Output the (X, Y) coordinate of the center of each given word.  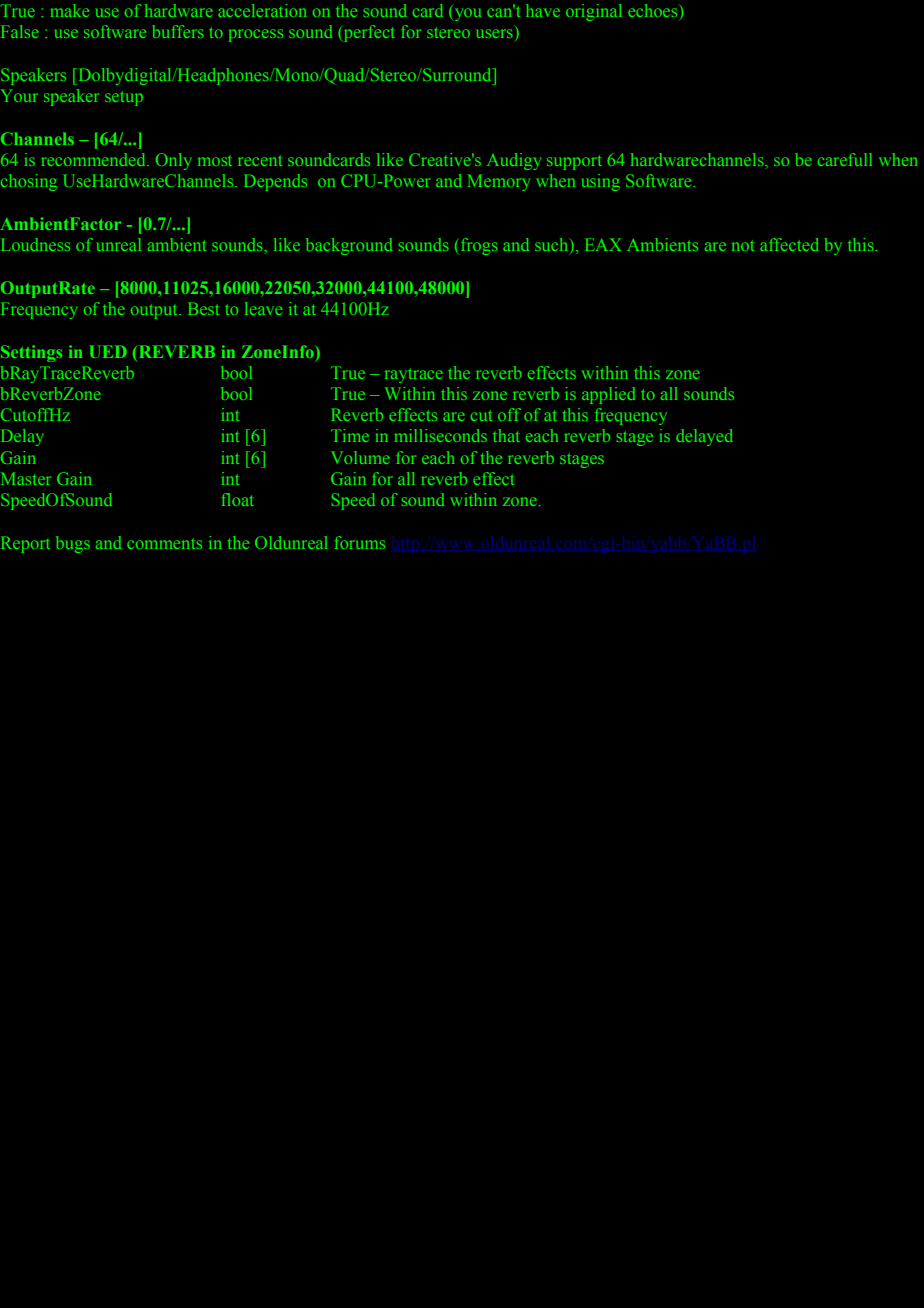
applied (608, 395)
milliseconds (441, 435)
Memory (499, 183)
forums (360, 542)
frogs (480, 246)
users (495, 33)
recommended (95, 159)
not (743, 246)
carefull (845, 159)
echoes (652, 10)
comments (164, 544)
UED (108, 352)
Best (203, 309)
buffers (178, 31)
